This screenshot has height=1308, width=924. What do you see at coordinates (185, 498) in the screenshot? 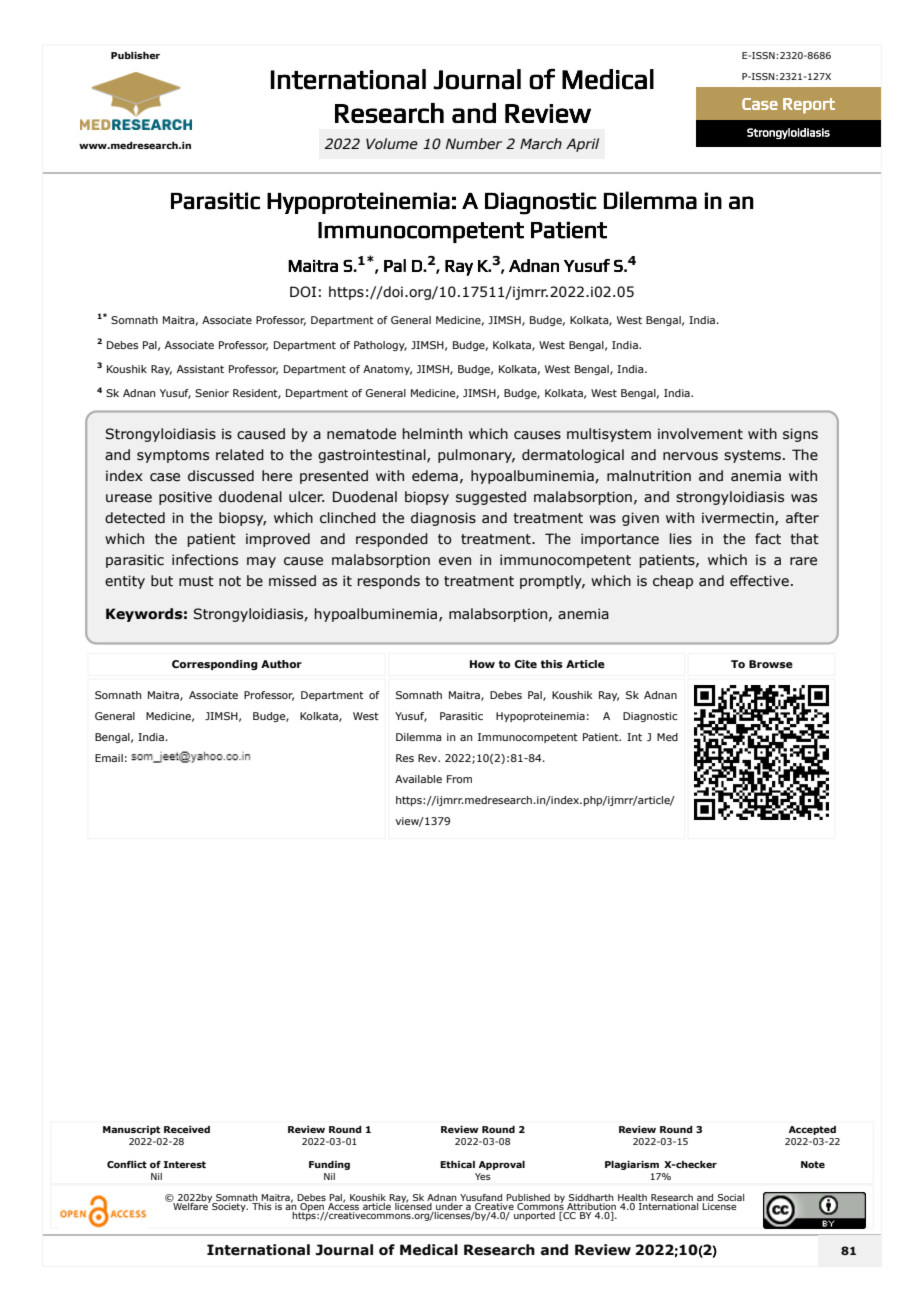
I see `positive` at bounding box center [185, 498].
